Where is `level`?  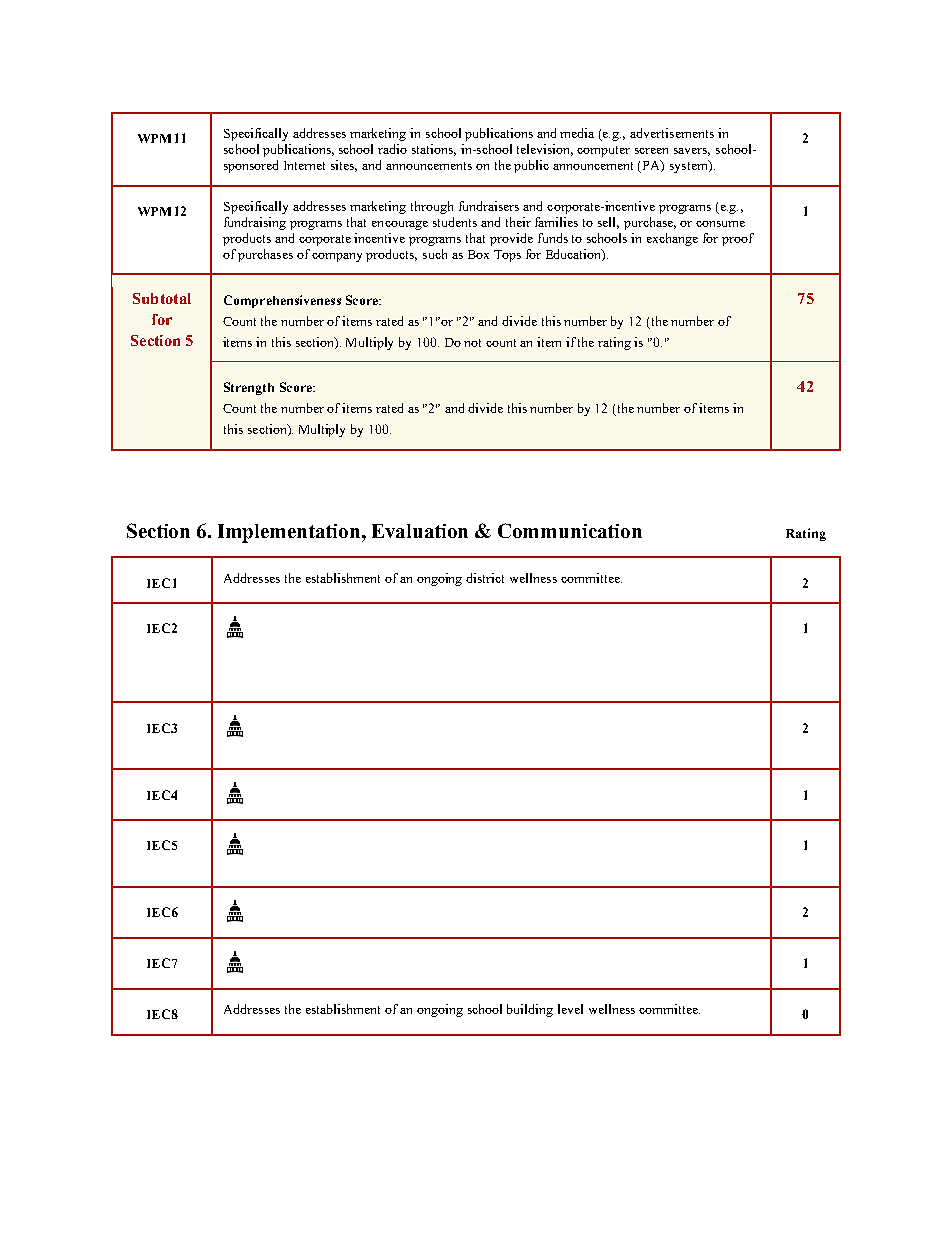 level is located at coordinates (570, 1009).
